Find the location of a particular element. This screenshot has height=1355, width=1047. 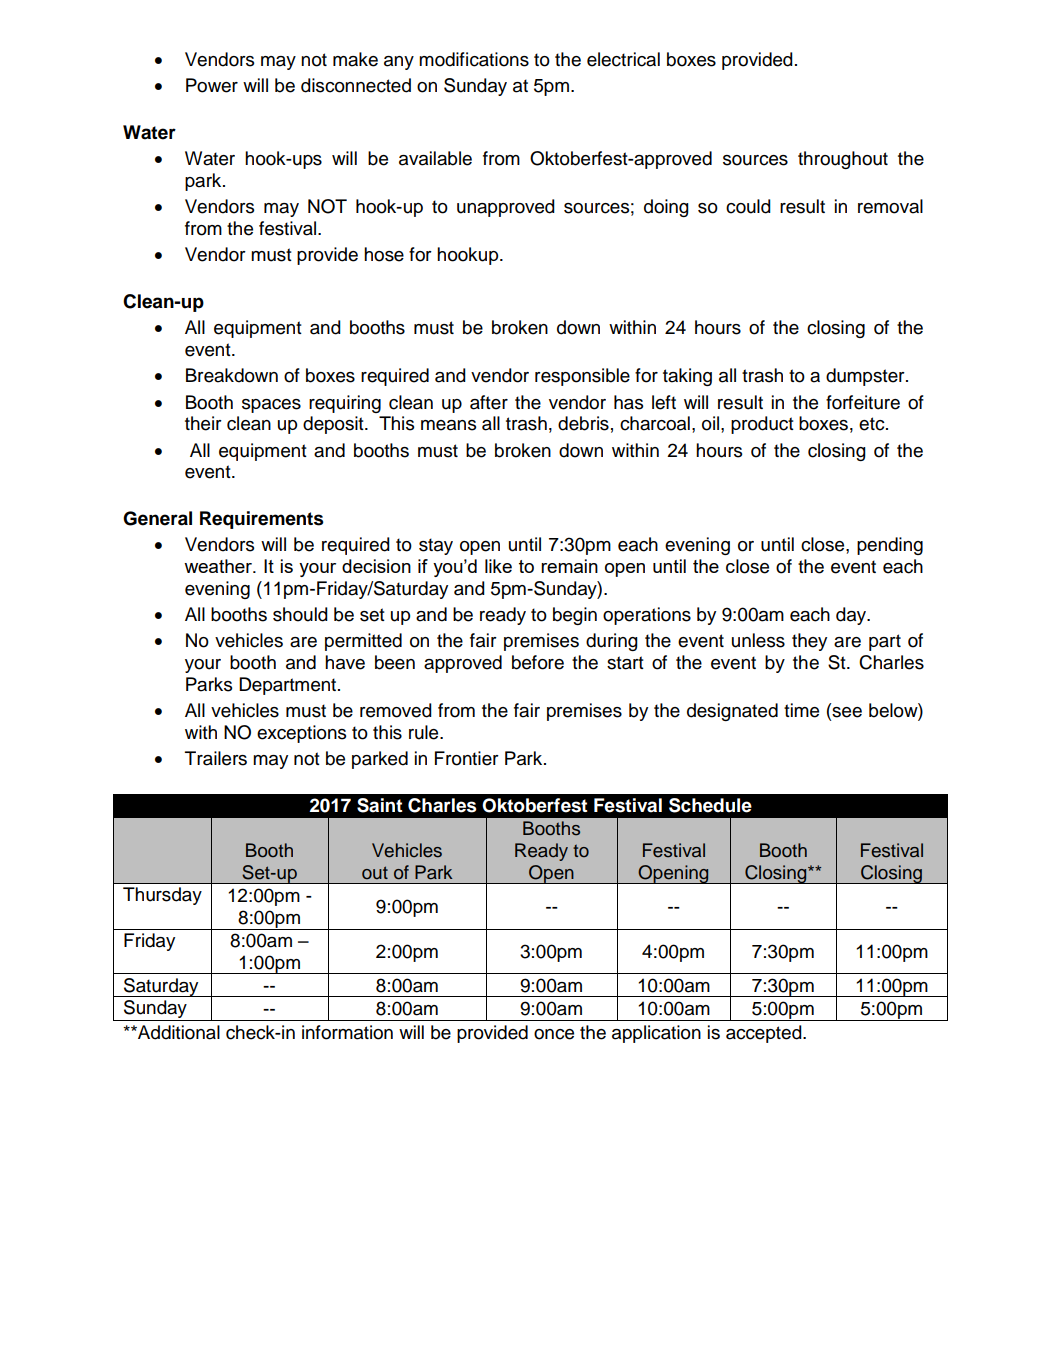

Trailers is located at coordinates (216, 758).
